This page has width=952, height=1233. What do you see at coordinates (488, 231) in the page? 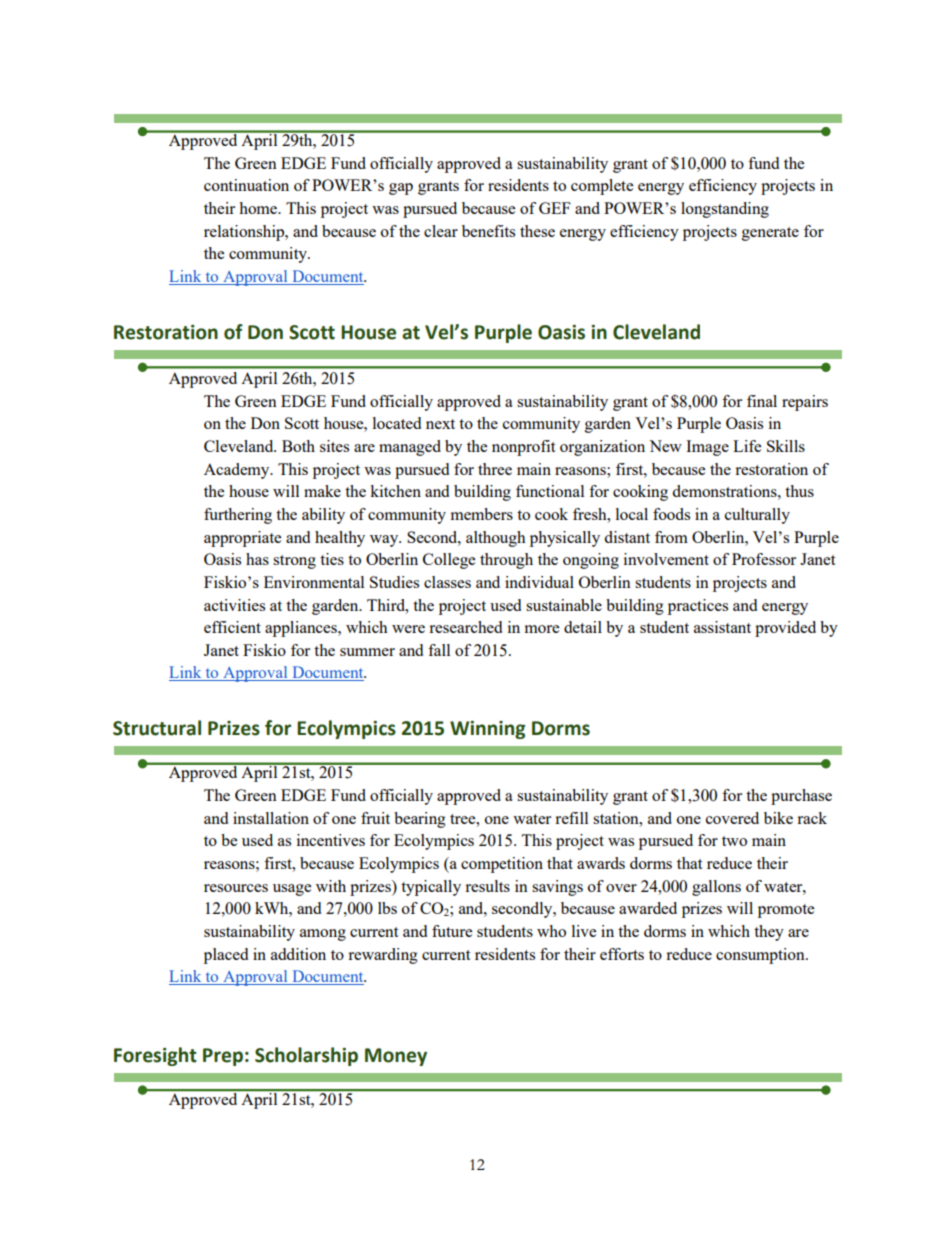
I see `benefits` at bounding box center [488, 231].
